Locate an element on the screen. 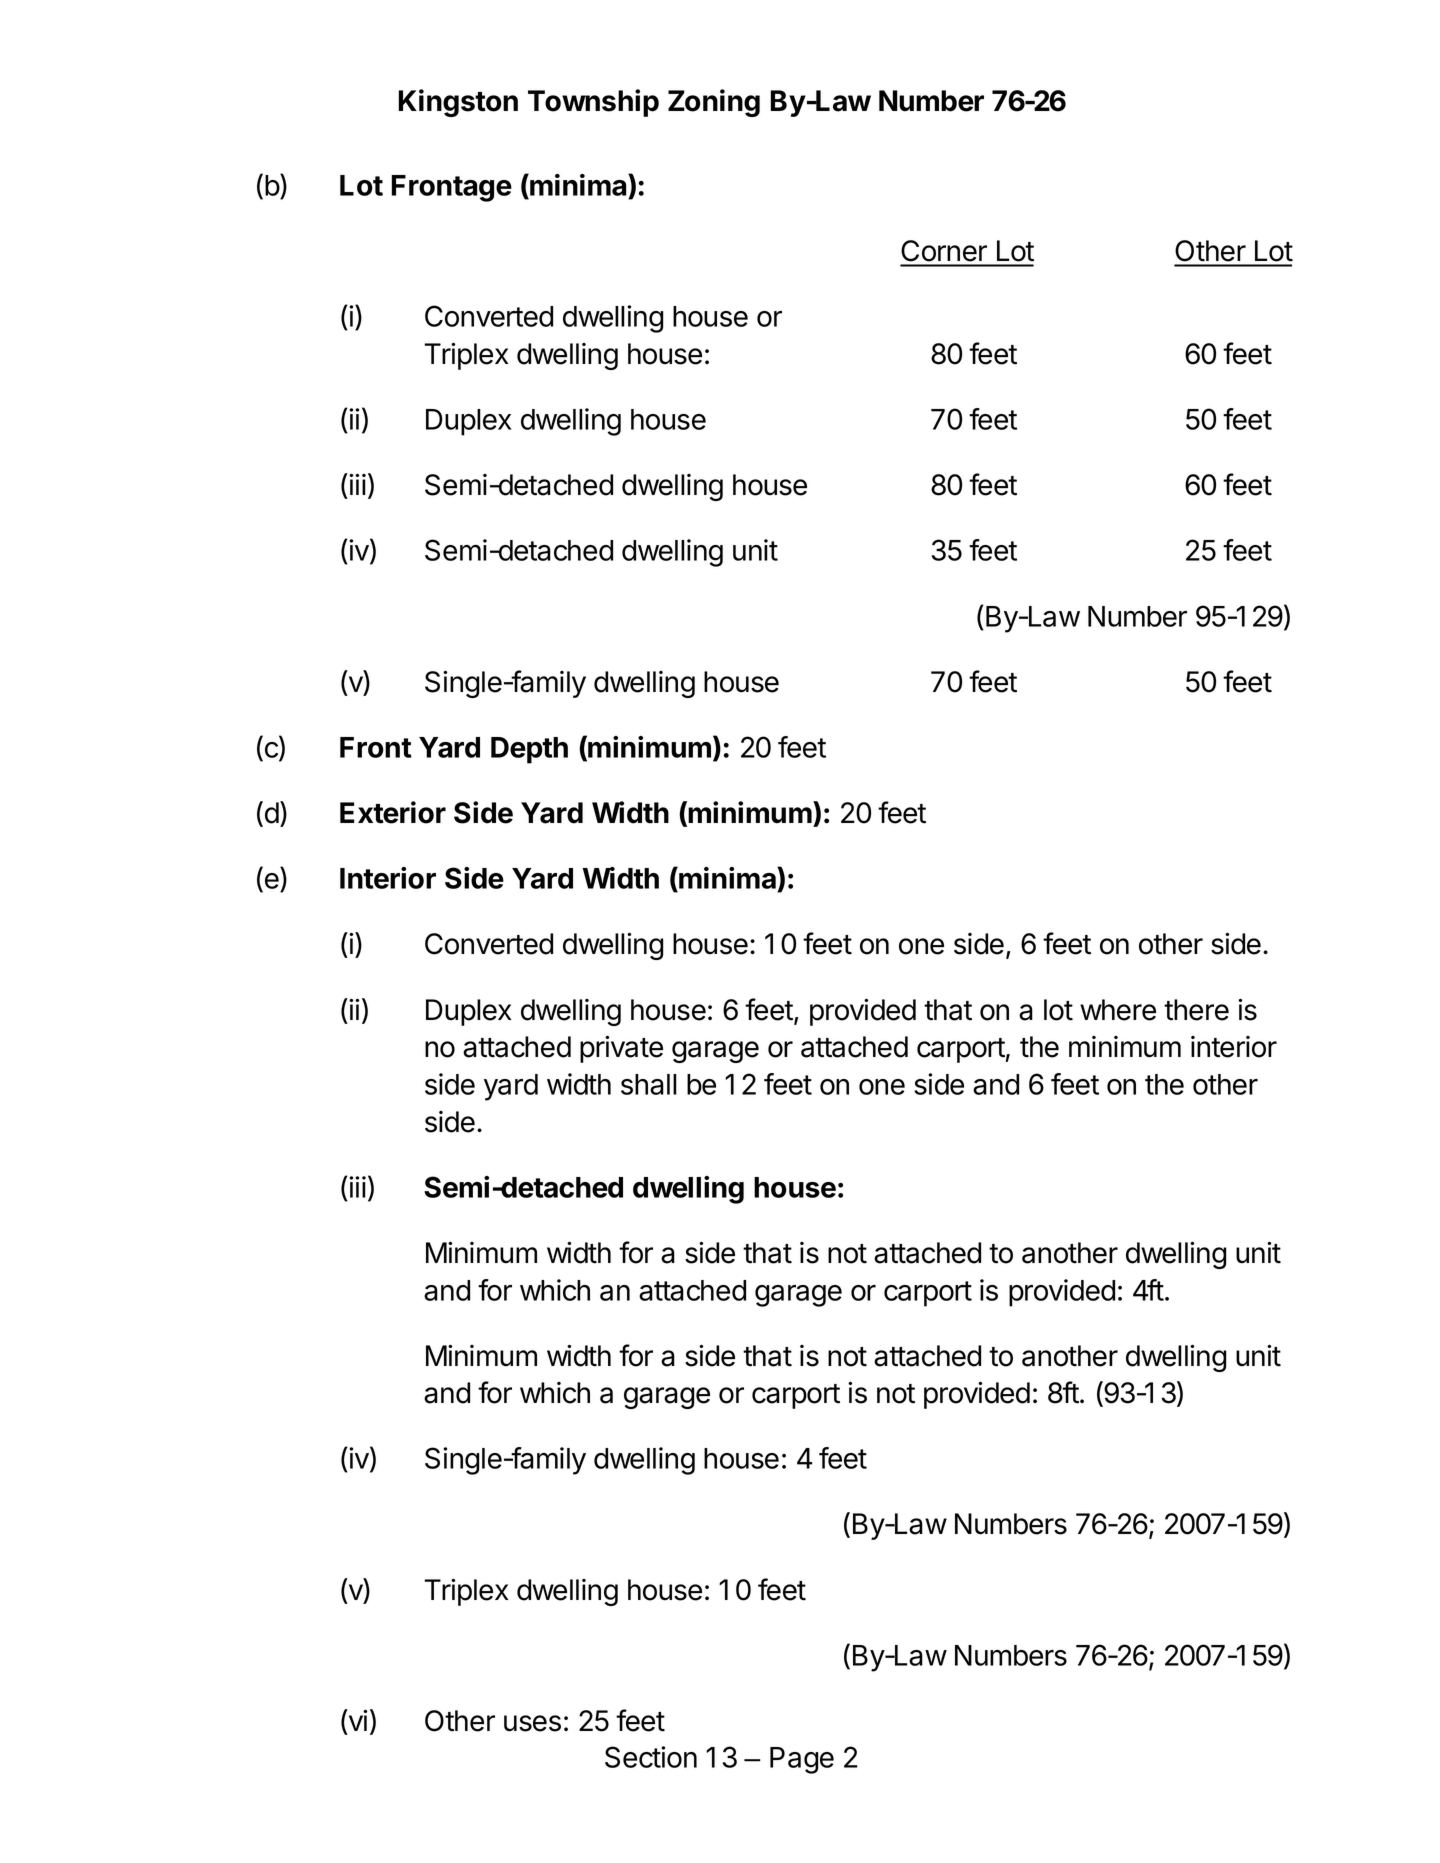 This screenshot has height=1863, width=1440. Page is located at coordinates (802, 1760).
